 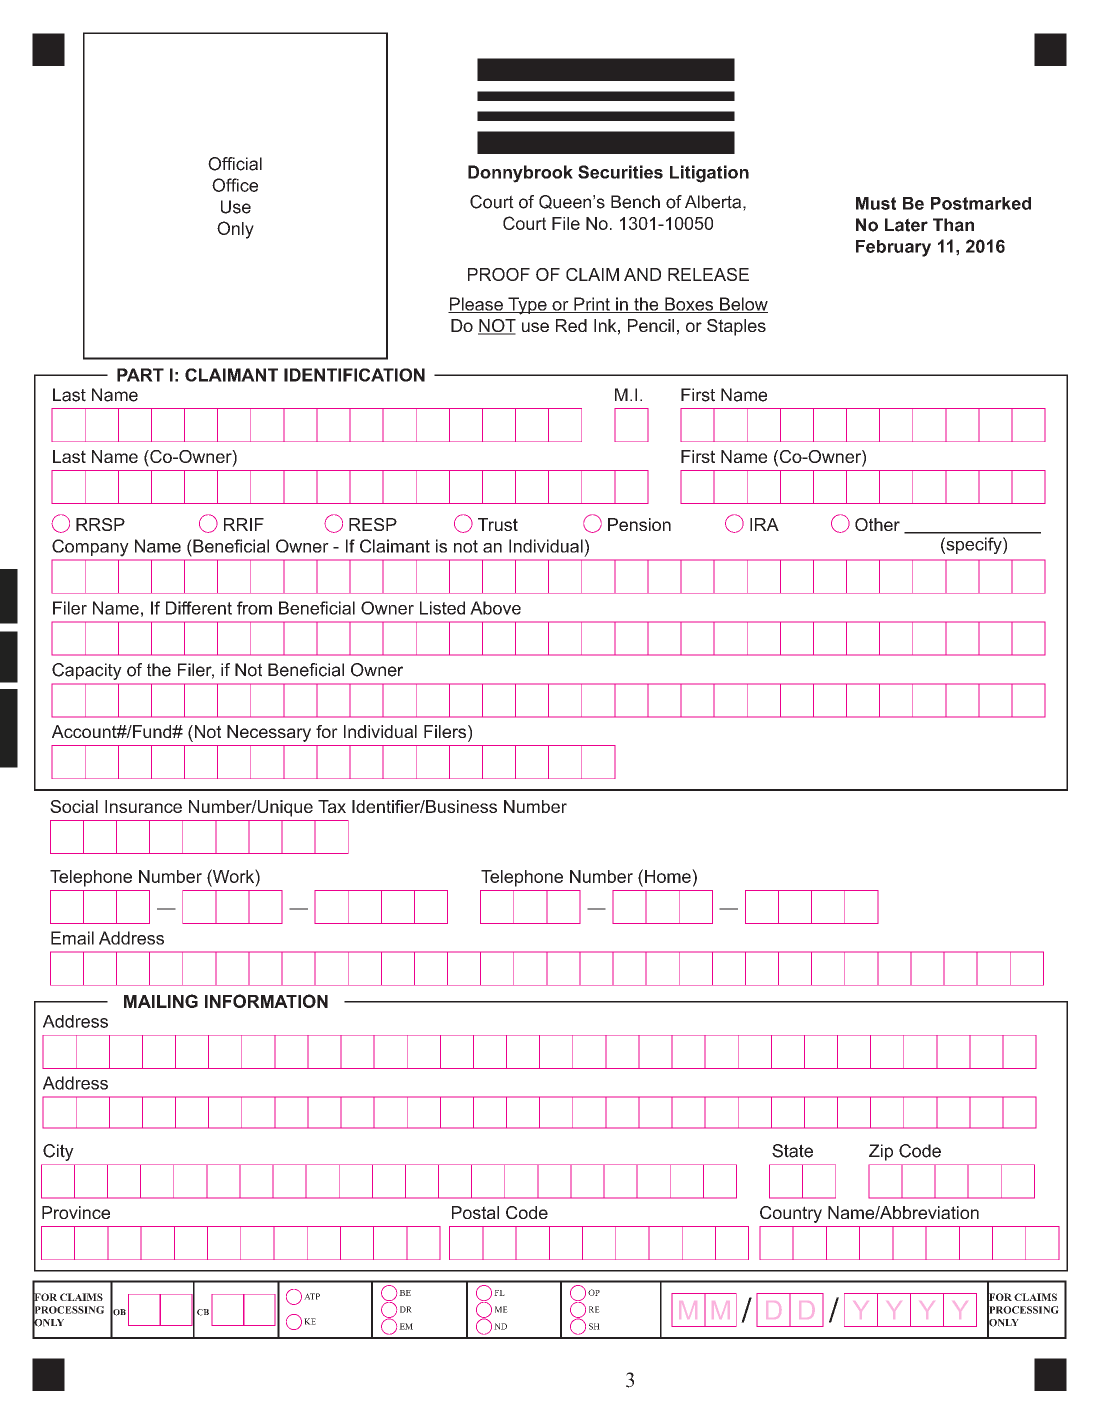 I want to click on Province, so click(x=76, y=1212).
